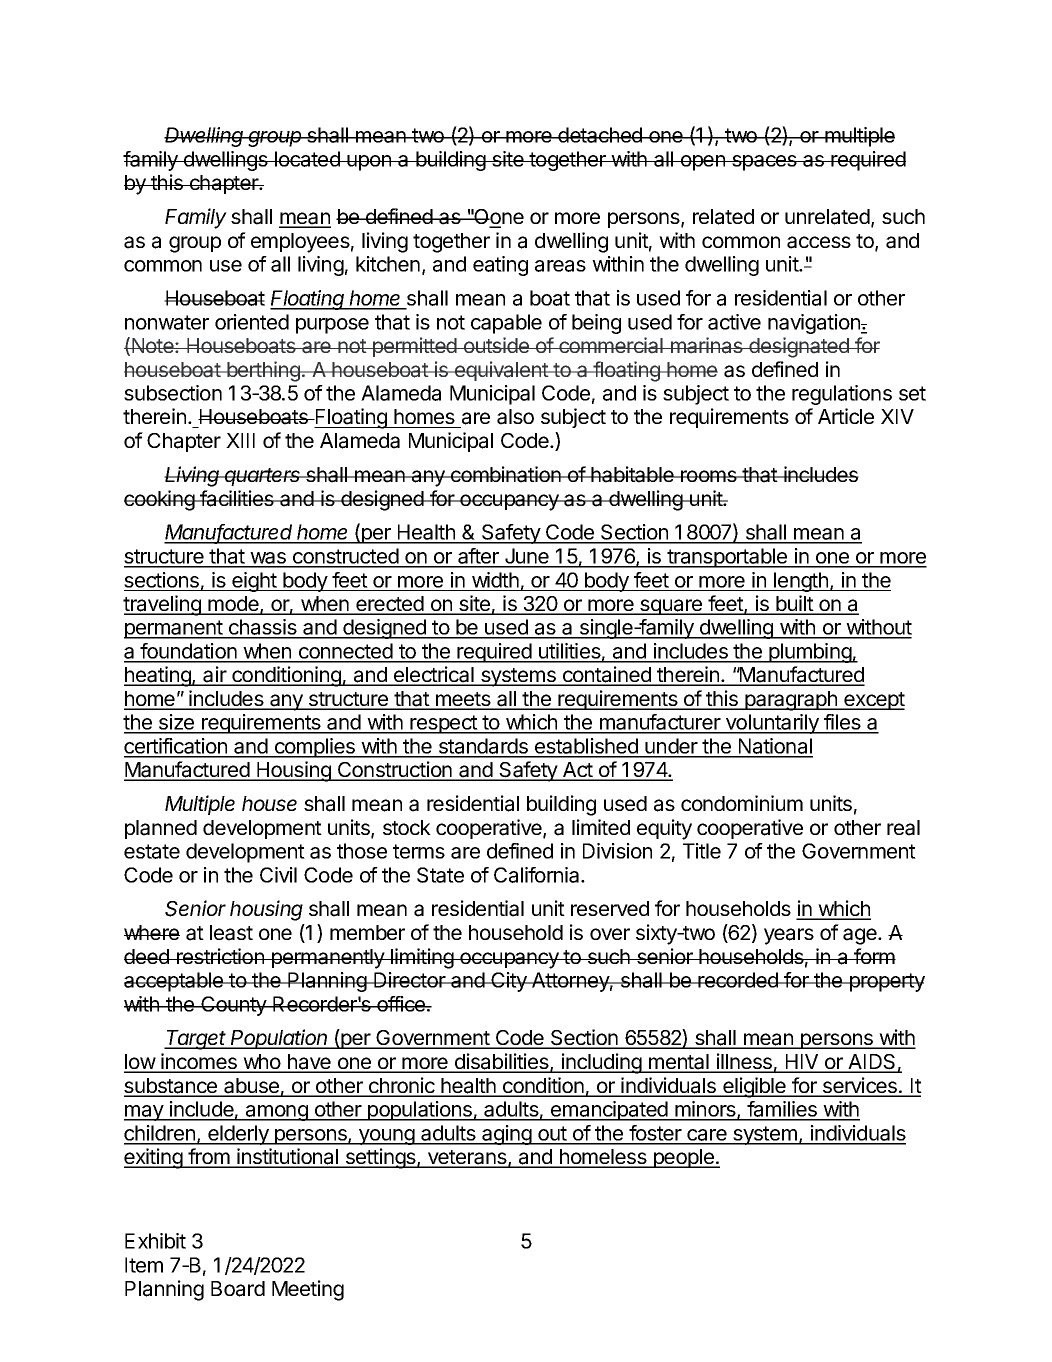 This screenshot has width=1052, height=1362. I want to click on equivalent, so click(501, 371).
